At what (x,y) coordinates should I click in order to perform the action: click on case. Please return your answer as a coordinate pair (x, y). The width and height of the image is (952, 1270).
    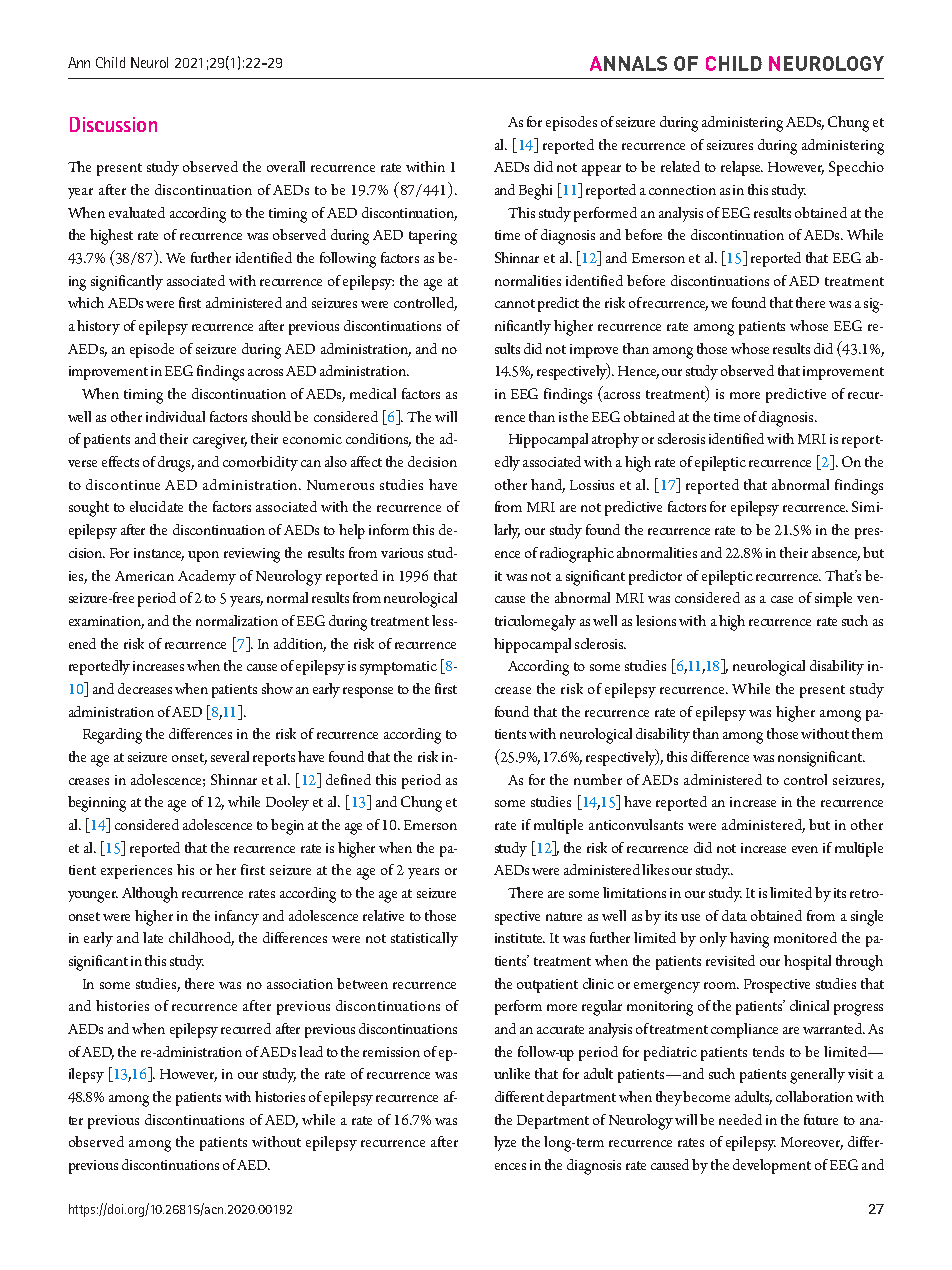
    Looking at the image, I should click on (782, 599).
